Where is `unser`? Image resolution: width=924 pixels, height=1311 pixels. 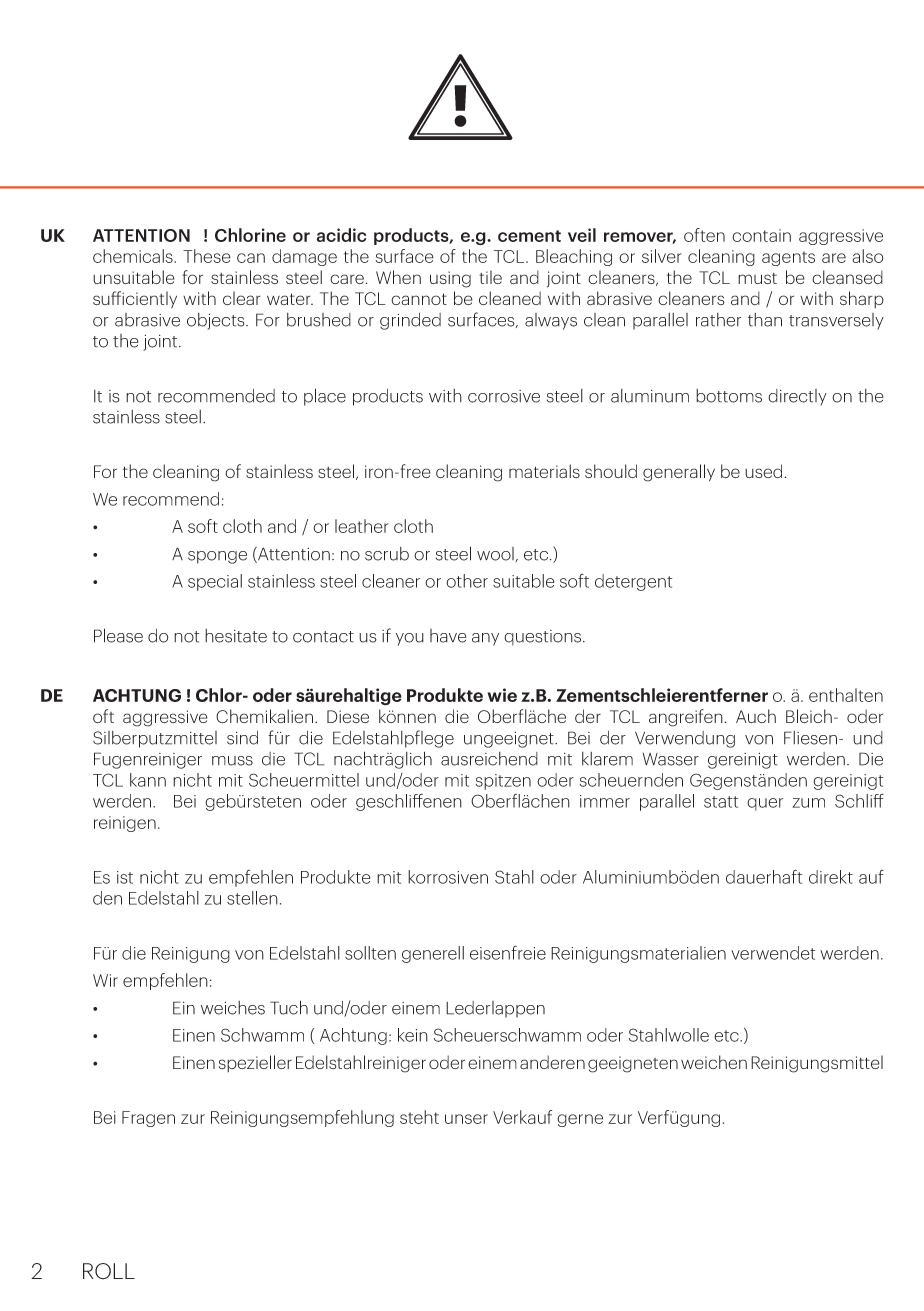
unser is located at coordinates (466, 1119).
